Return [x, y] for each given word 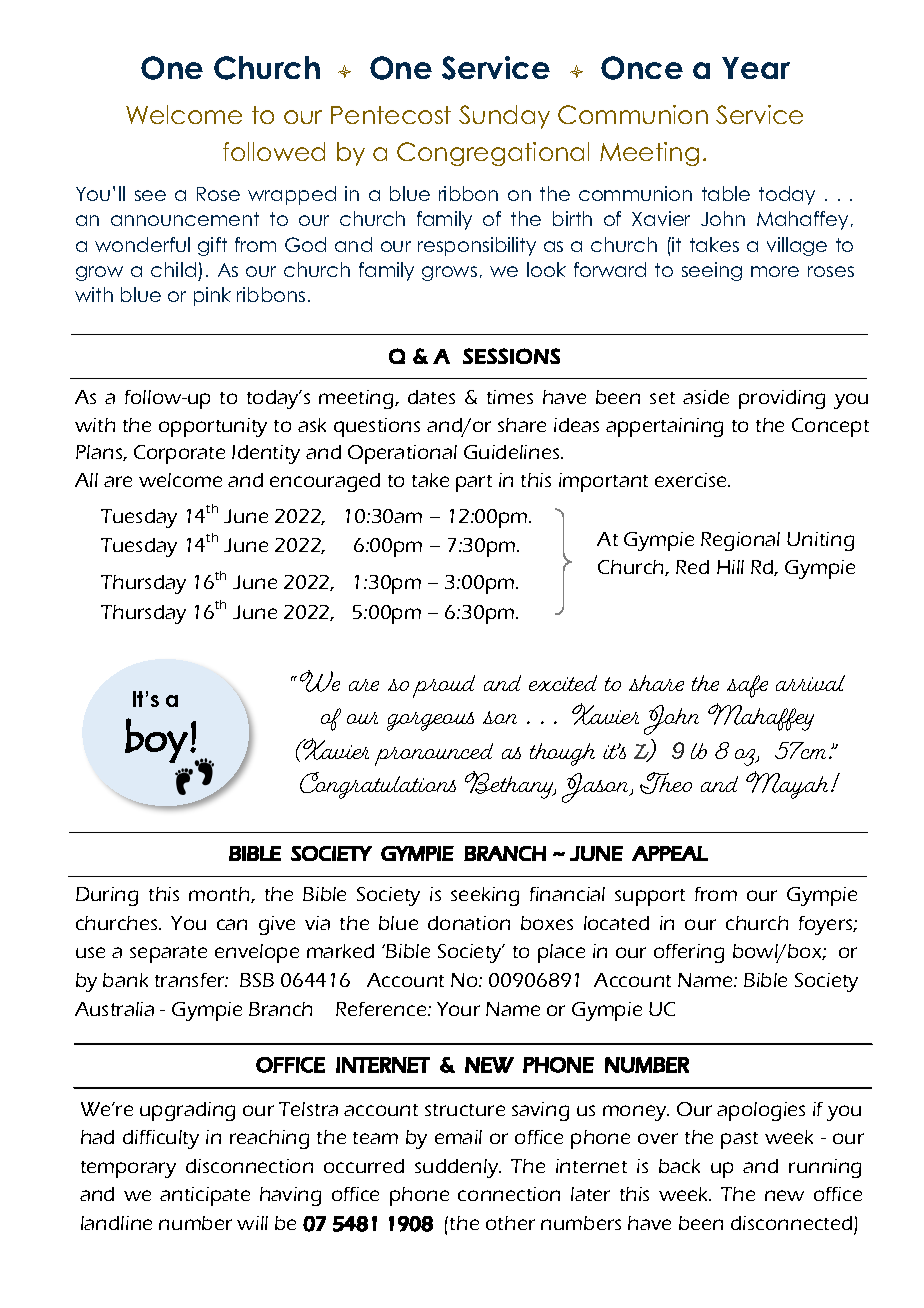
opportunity [213, 427]
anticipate [205, 1196]
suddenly [458, 1168]
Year [756, 68]
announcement [185, 219]
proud [444, 686]
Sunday [504, 117]
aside [706, 397]
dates [431, 397]
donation [469, 923]
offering [689, 953]
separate [168, 954]
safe [747, 686]
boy [156, 740]
